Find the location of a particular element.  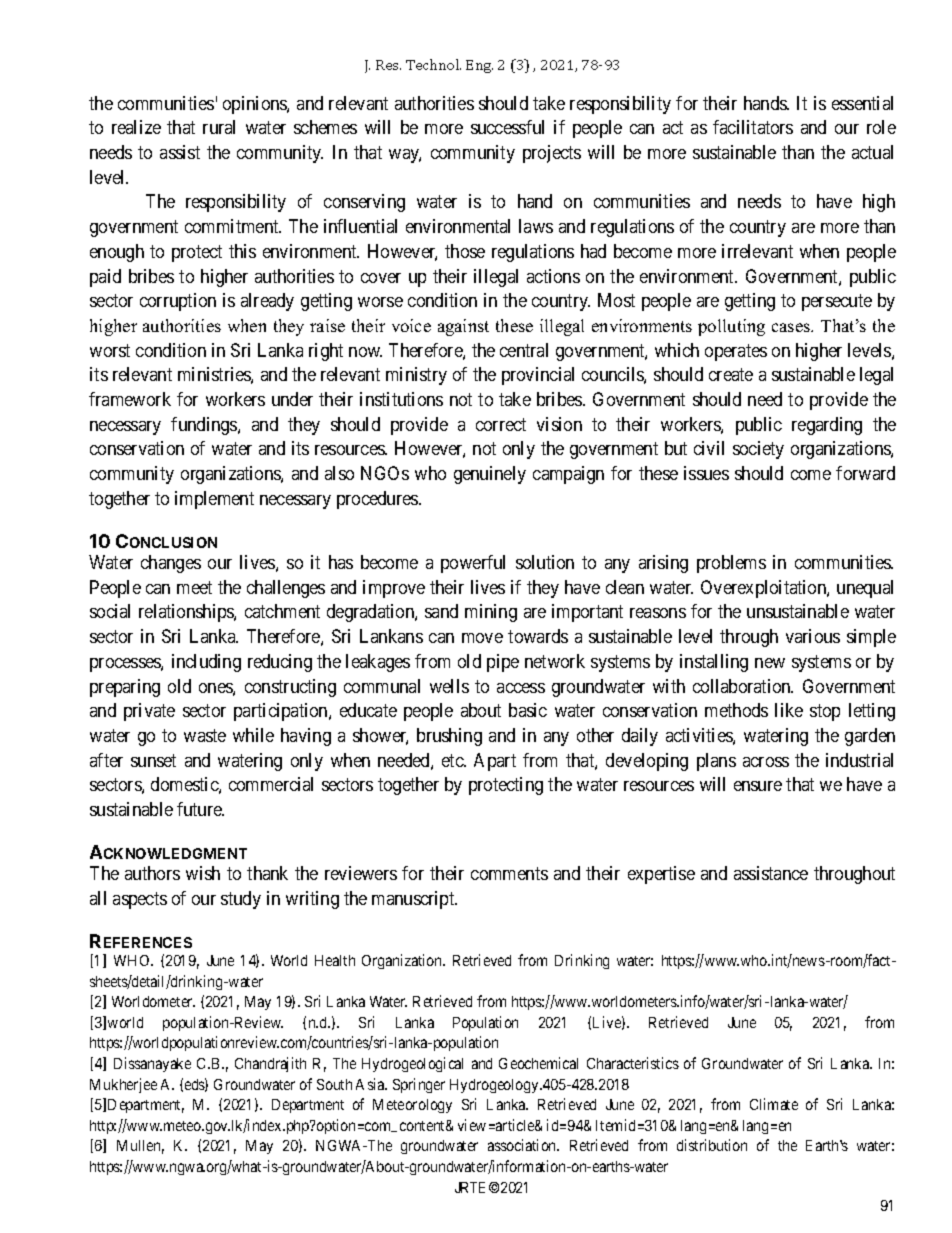

association is located at coordinates (523, 1145).
